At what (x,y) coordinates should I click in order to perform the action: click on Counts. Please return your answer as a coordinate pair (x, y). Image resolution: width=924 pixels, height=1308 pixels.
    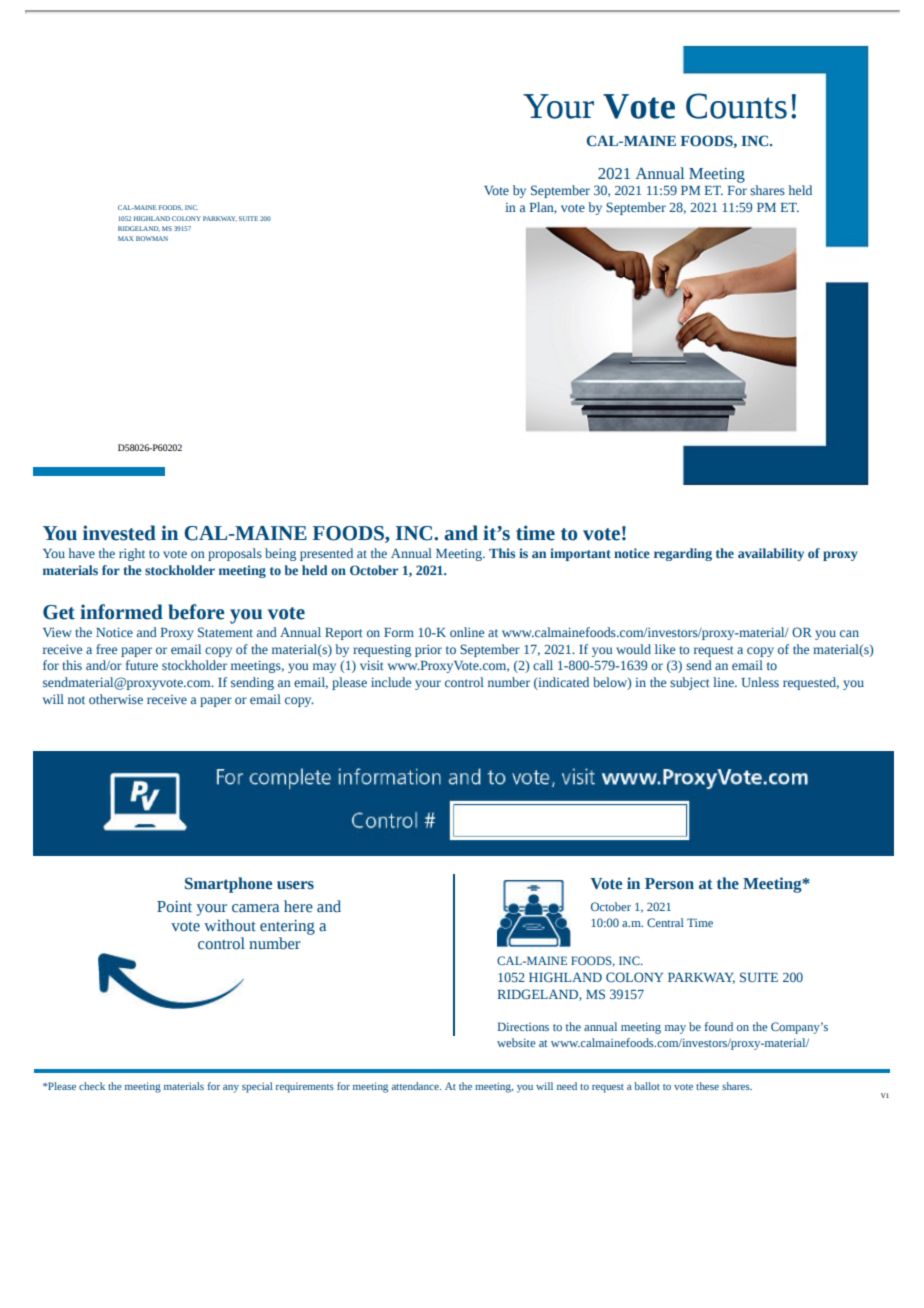
    Looking at the image, I should click on (736, 106).
